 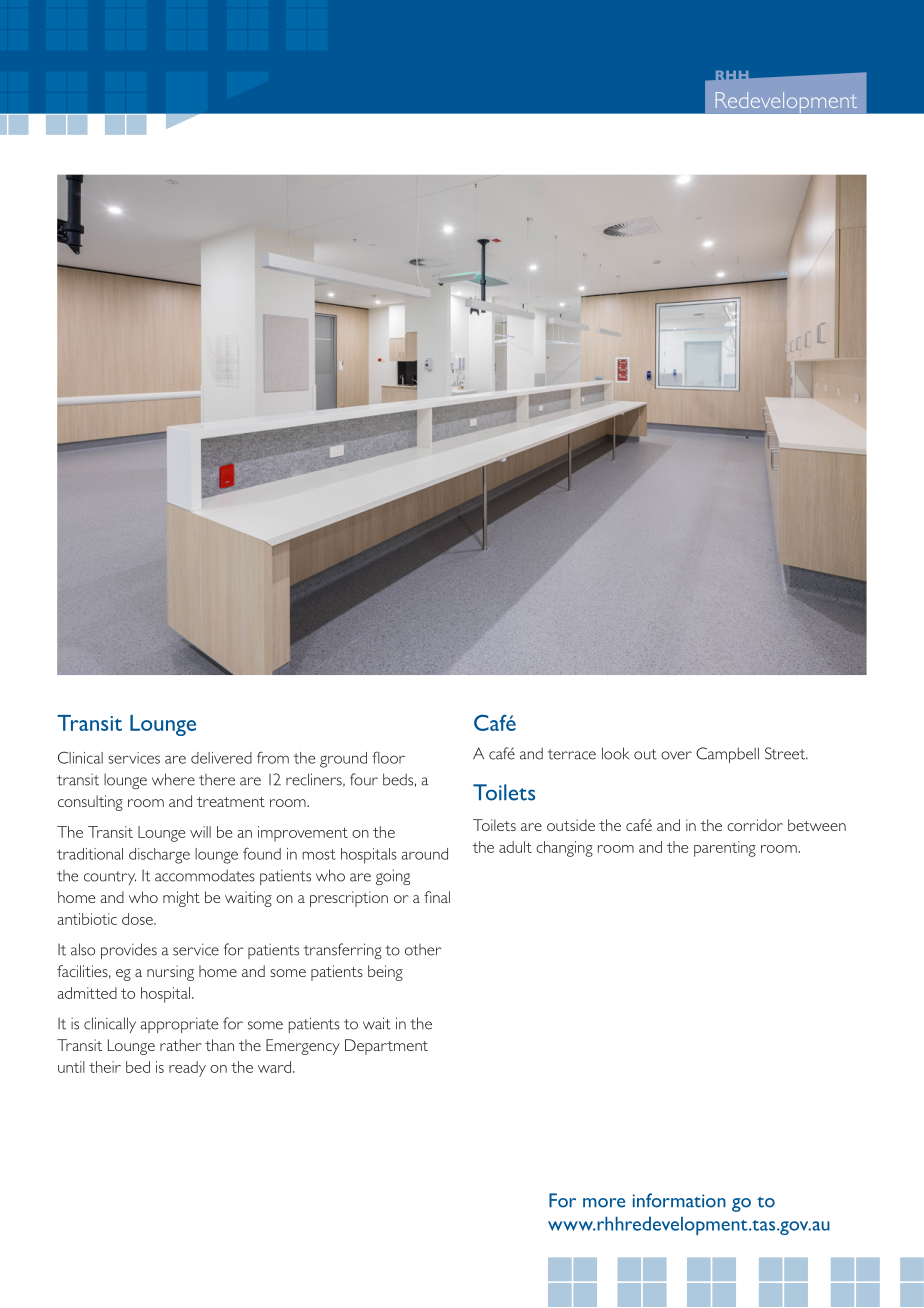 What do you see at coordinates (187, 1069) in the page?
I see `ready` at bounding box center [187, 1069].
